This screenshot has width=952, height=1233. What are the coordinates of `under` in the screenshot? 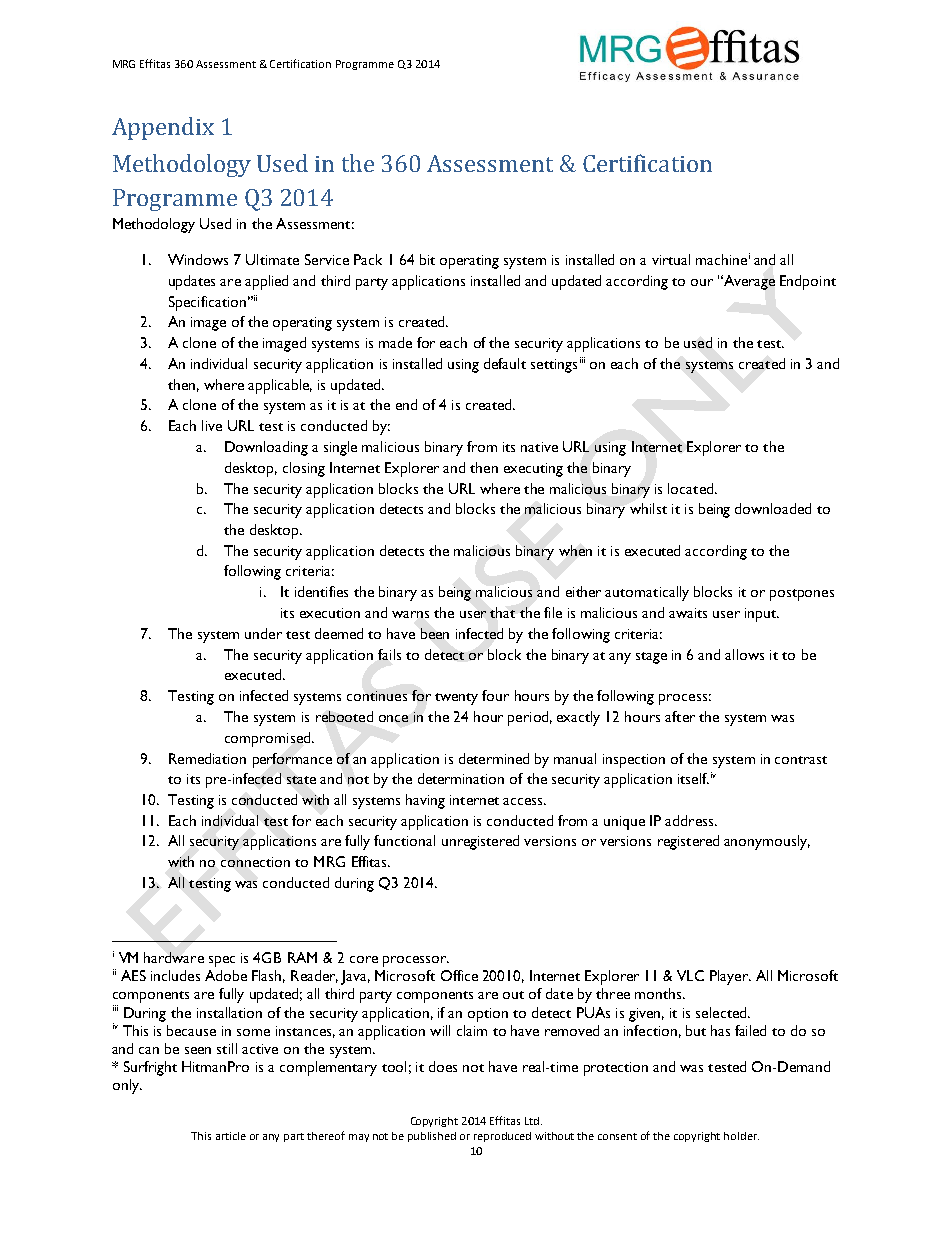 It's located at (263, 633).
